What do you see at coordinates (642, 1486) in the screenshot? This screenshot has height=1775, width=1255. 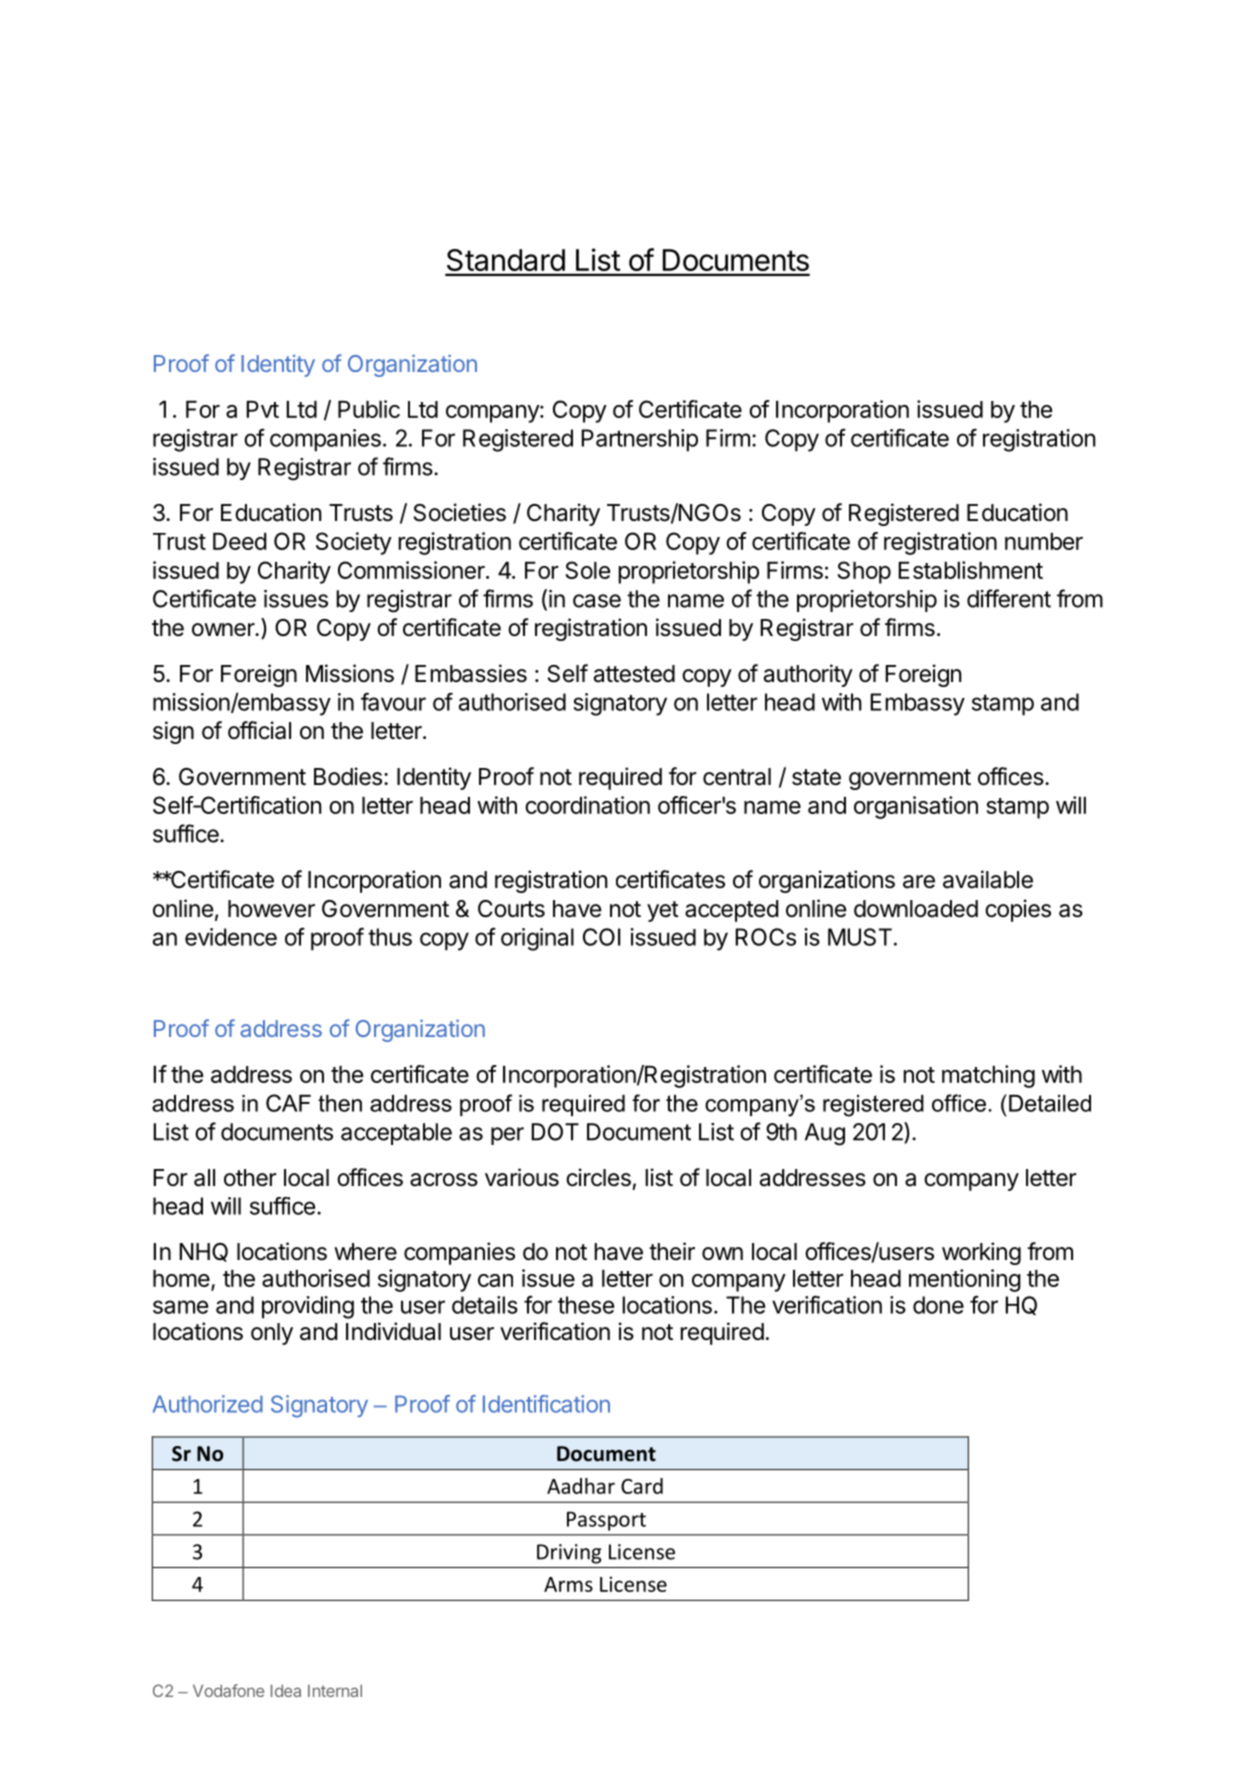 I see `Card` at bounding box center [642, 1486].
